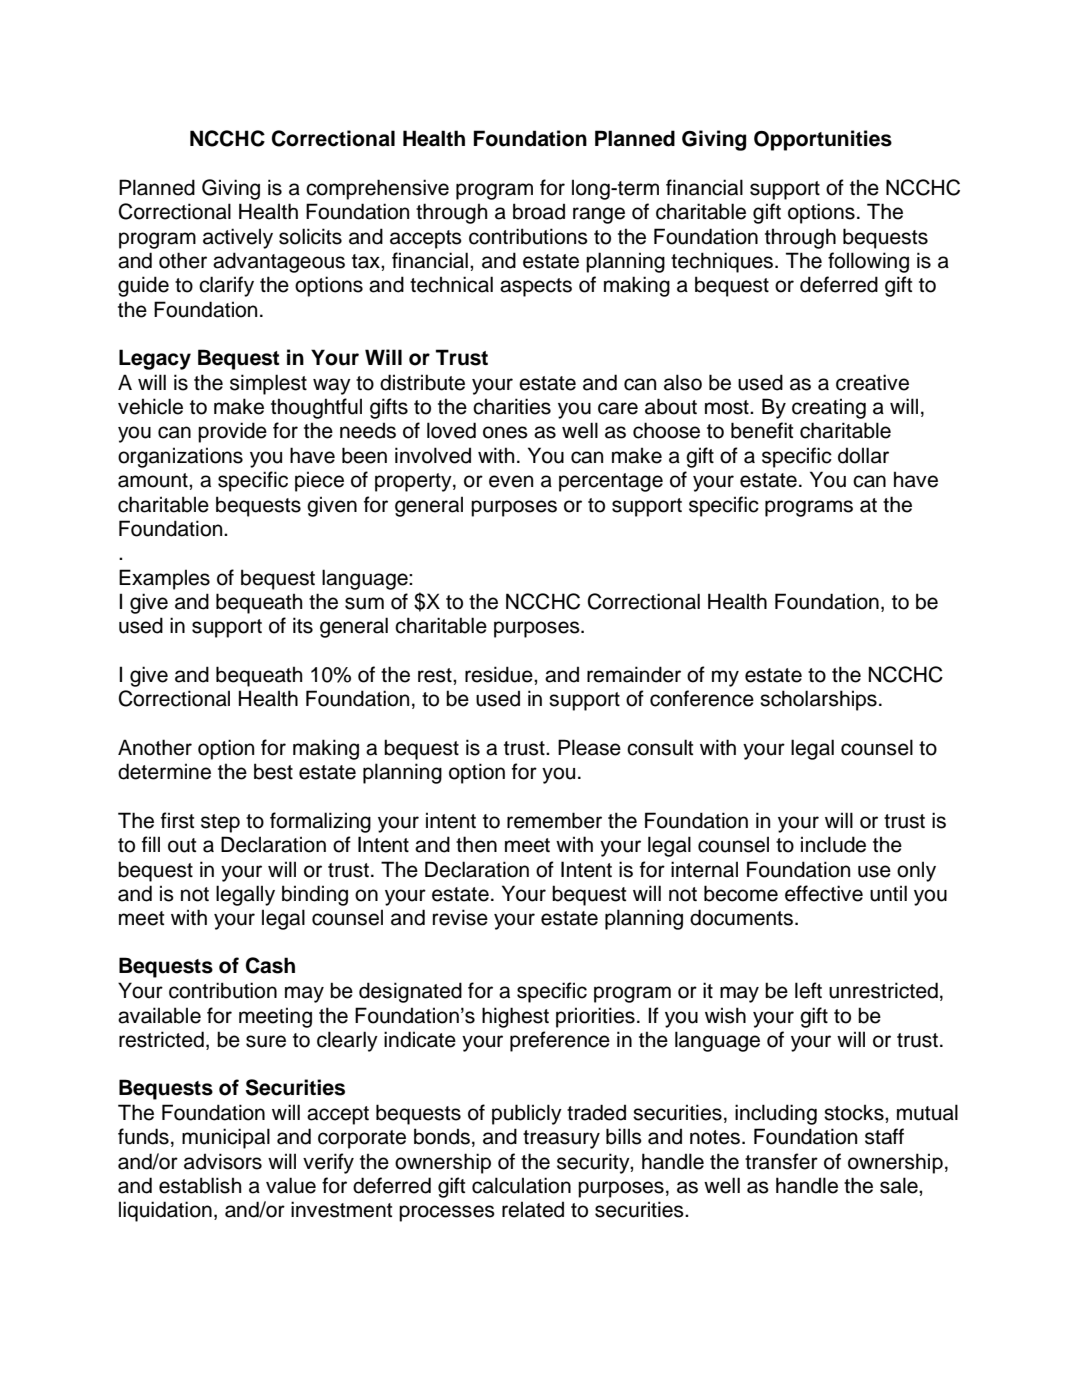 The image size is (1079, 1397). I want to click on provide, so click(232, 432).
